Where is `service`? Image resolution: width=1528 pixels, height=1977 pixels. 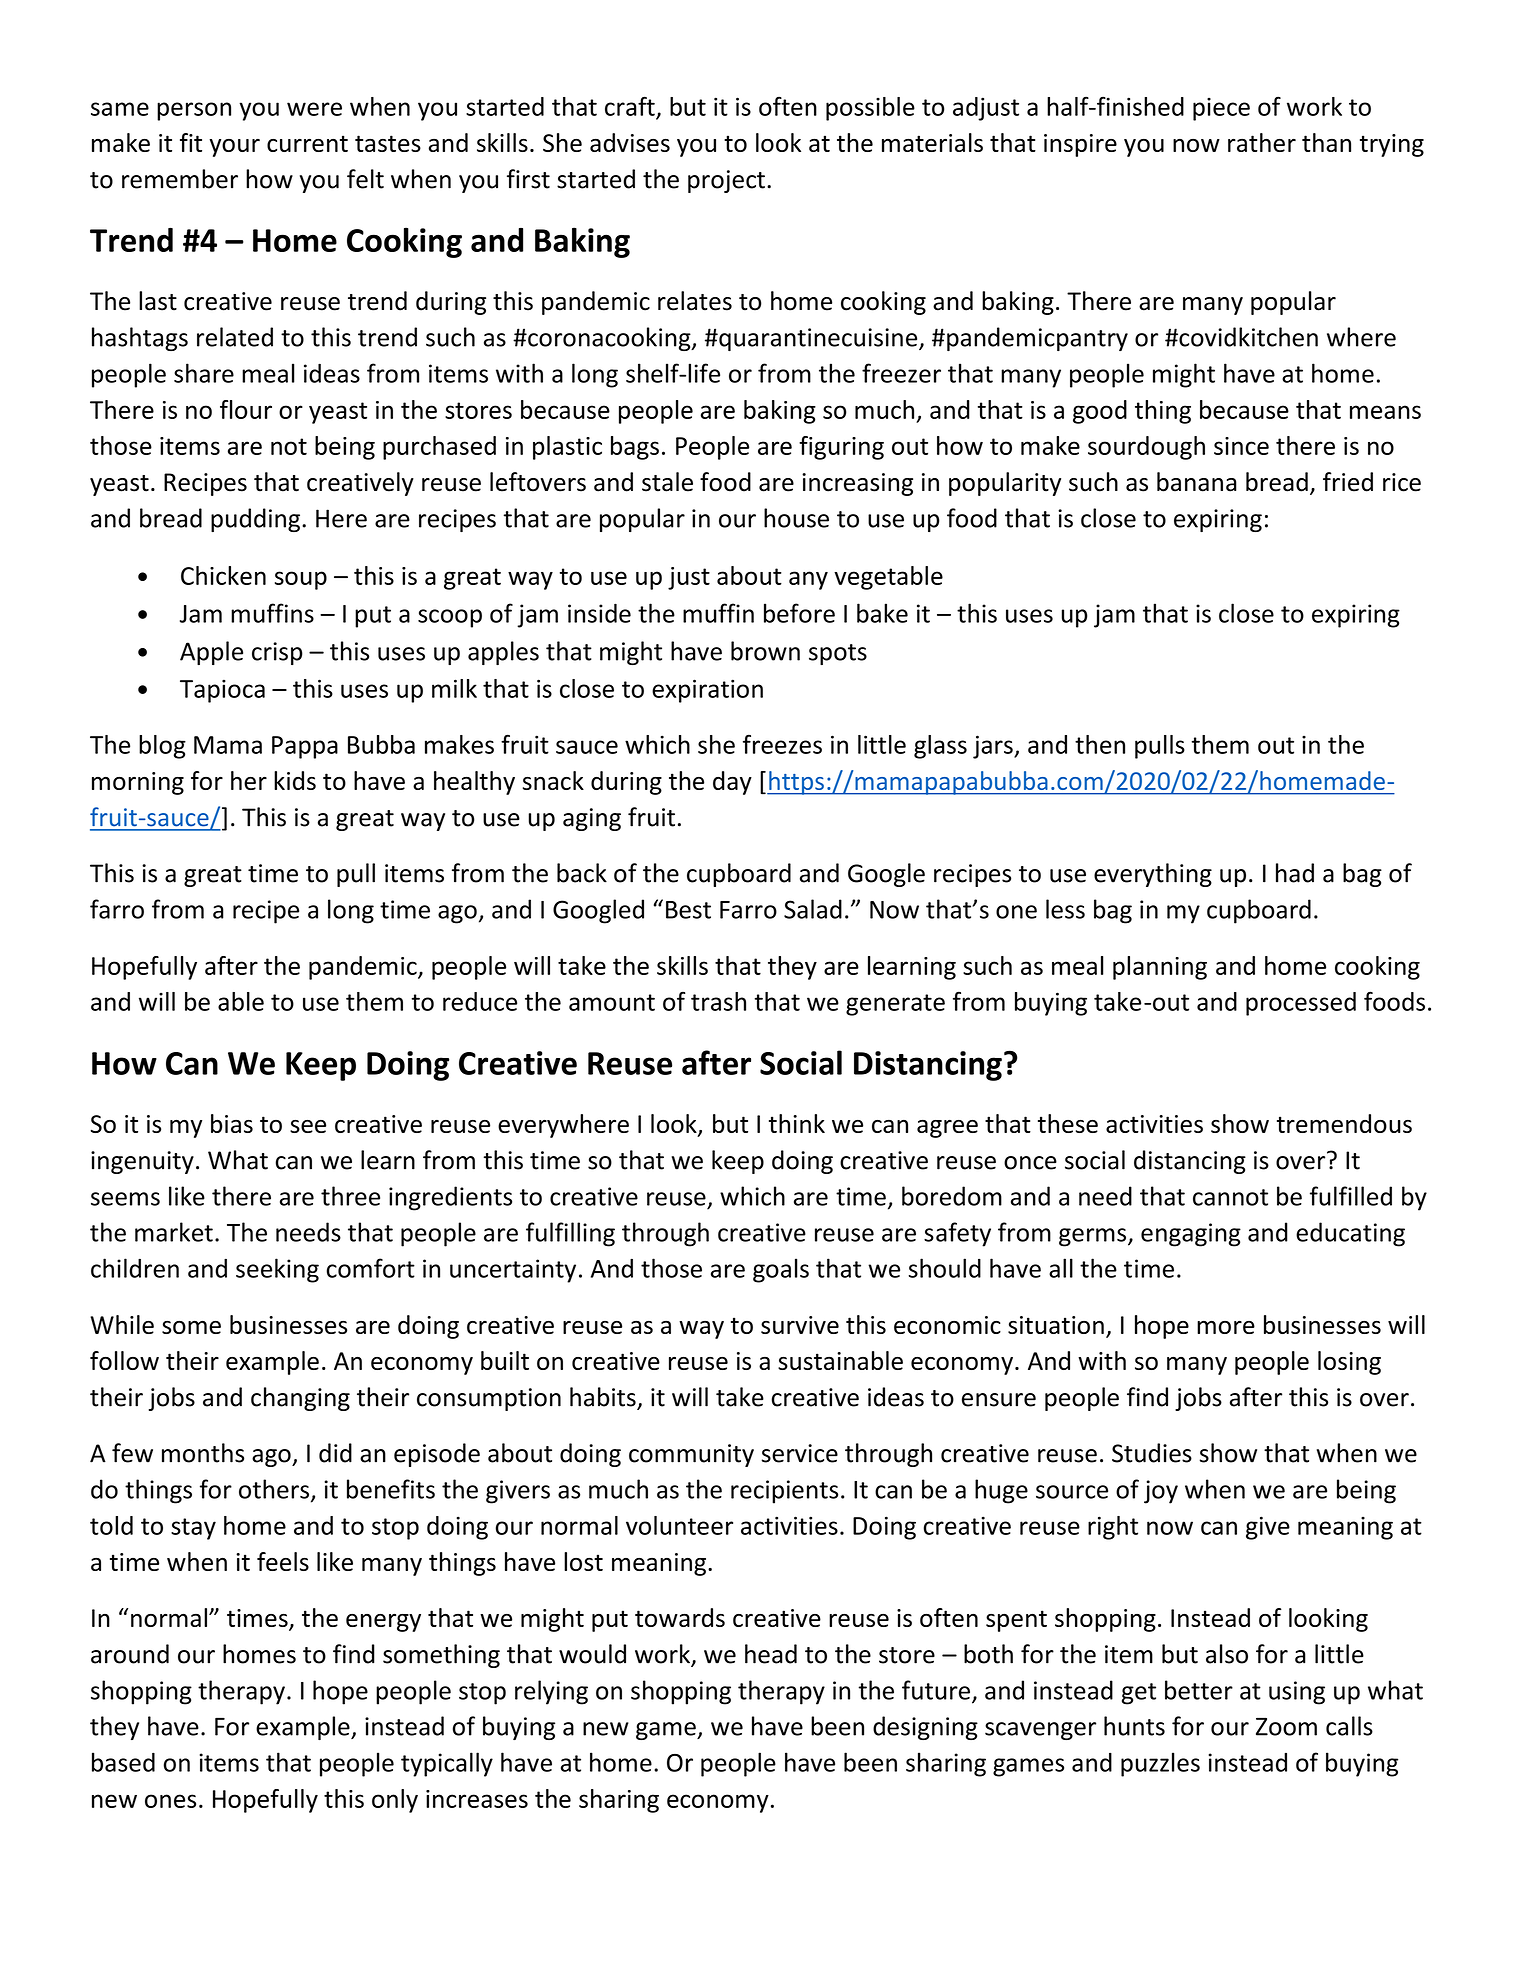 service is located at coordinates (799, 1453).
